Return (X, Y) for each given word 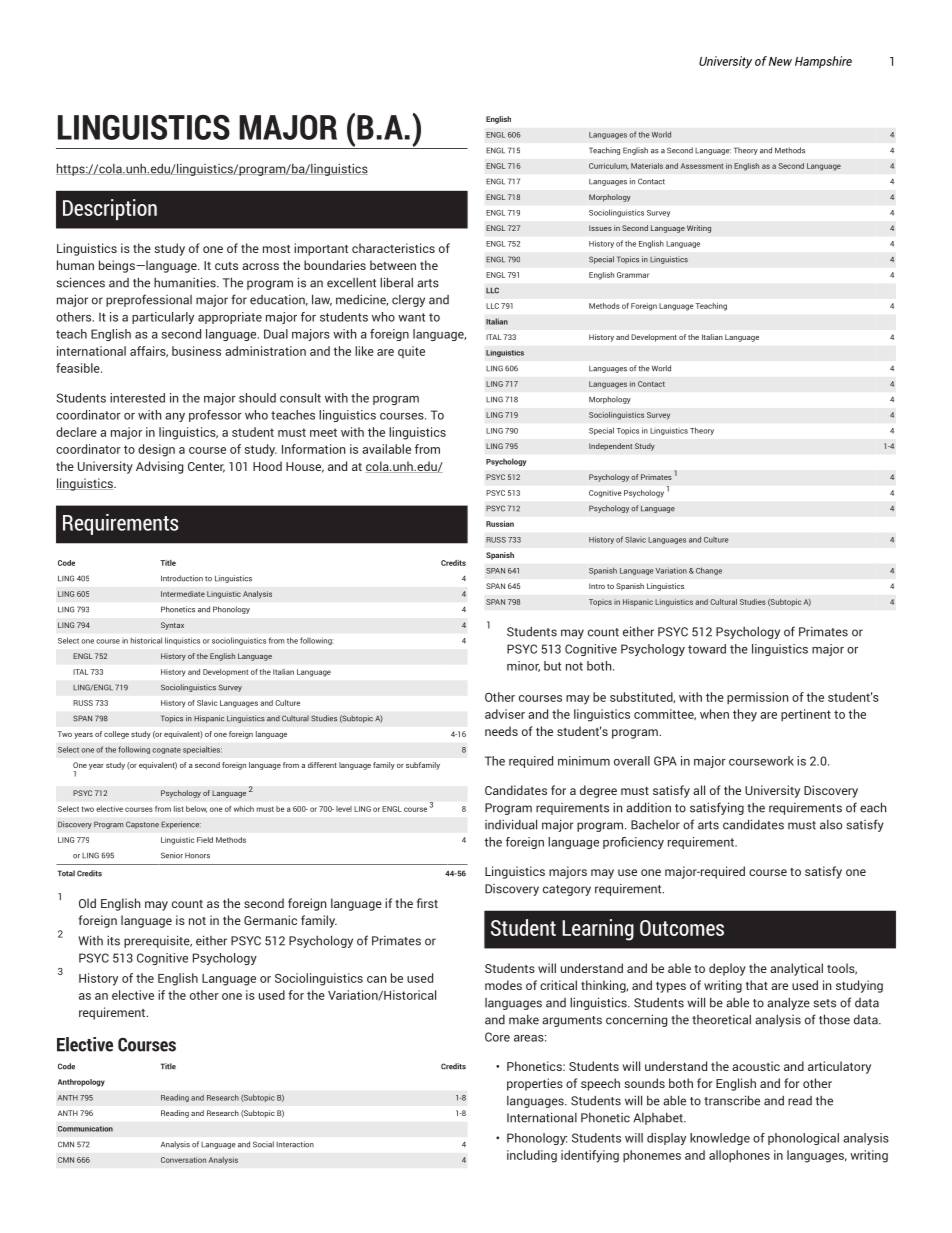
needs (501, 731)
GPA (665, 761)
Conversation (183, 1160)
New (780, 61)
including (532, 1156)
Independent (610, 447)
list (179, 809)
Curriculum (609, 166)
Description (110, 209)
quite (411, 352)
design (156, 450)
